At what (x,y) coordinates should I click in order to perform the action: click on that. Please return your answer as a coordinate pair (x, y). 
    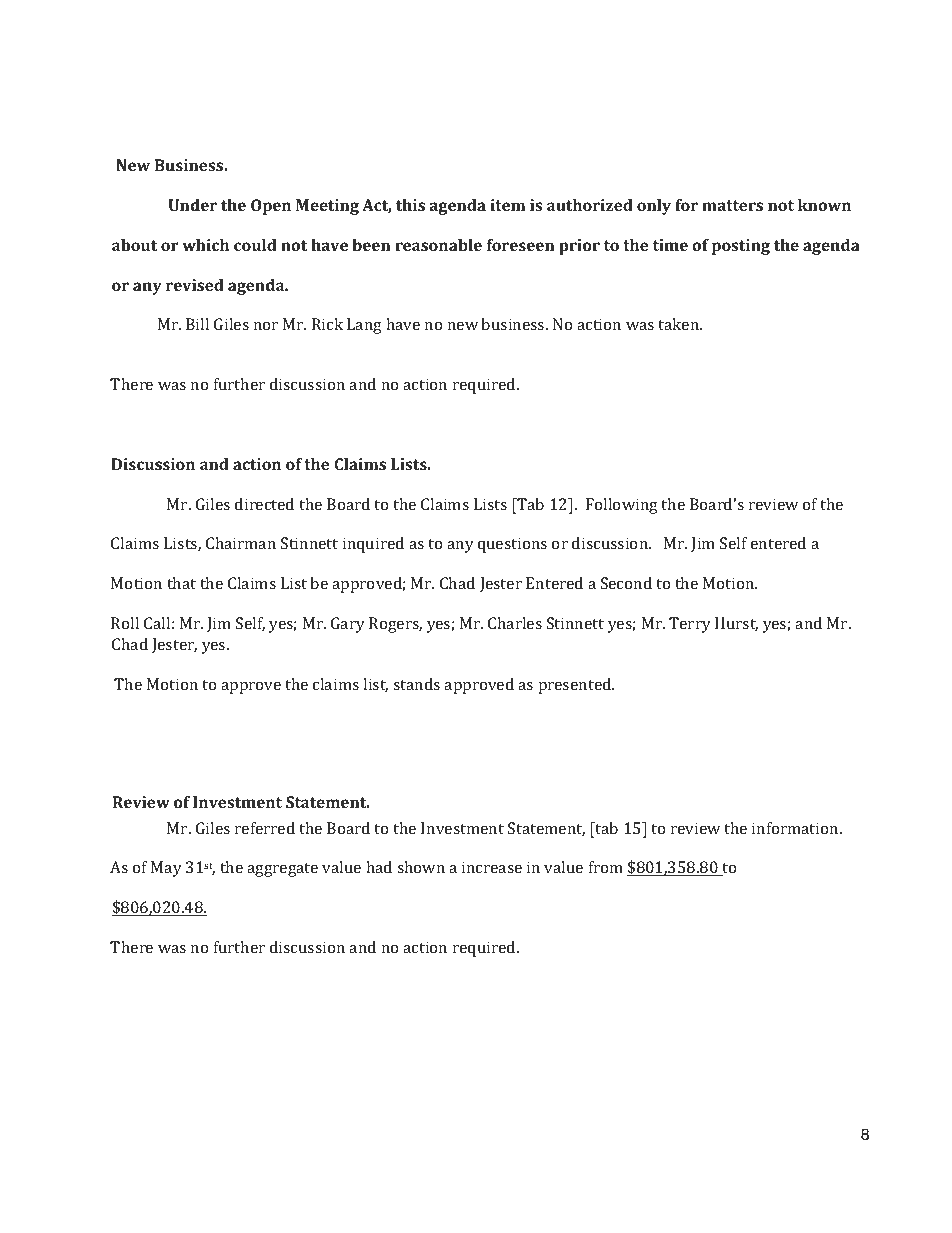
    Looking at the image, I should click on (181, 583).
